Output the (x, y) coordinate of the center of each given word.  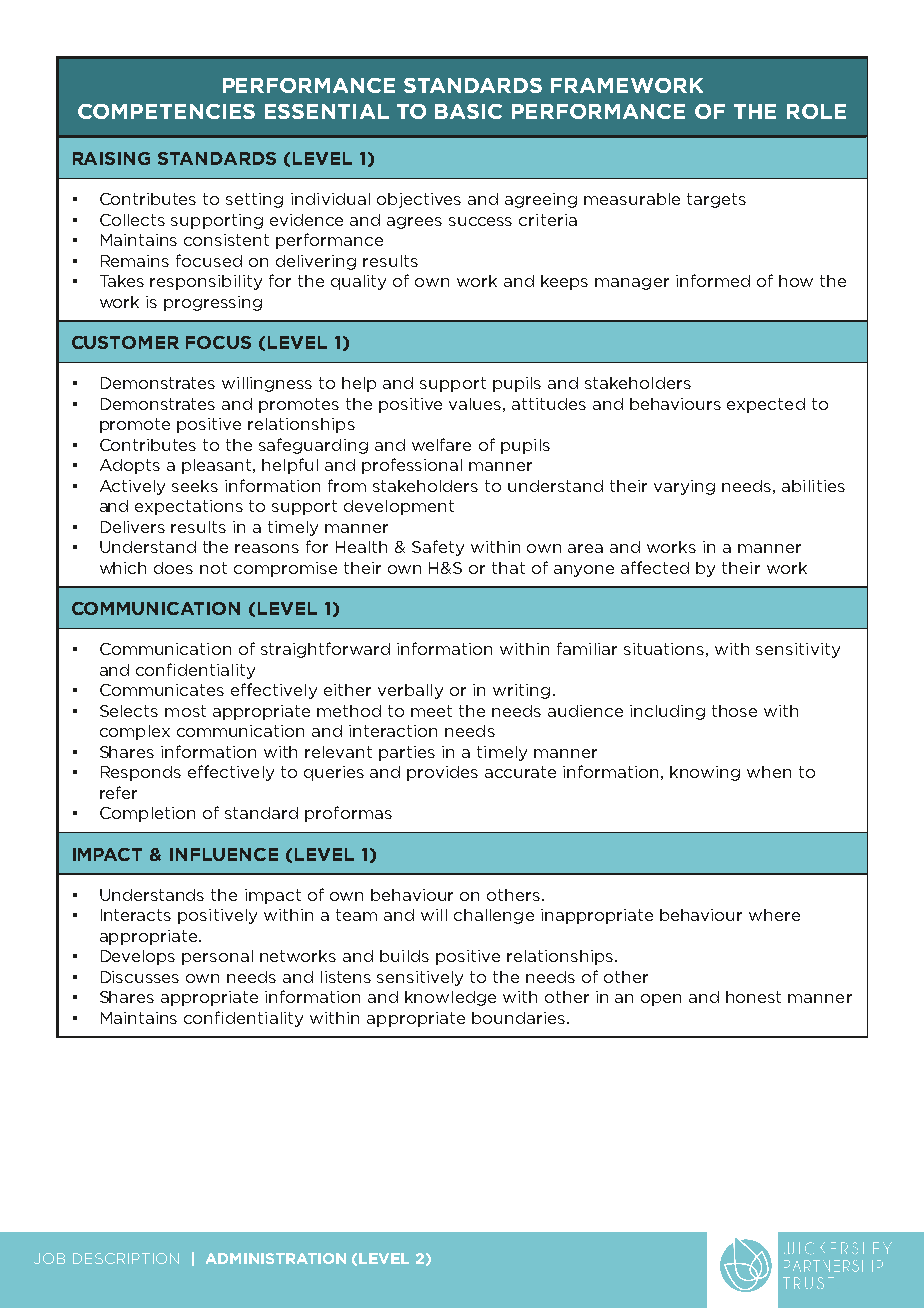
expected (766, 405)
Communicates (162, 690)
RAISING (111, 158)
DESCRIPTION (126, 1258)
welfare (441, 444)
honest (753, 997)
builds (404, 956)
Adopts (130, 466)
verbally (410, 691)
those (734, 711)
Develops (138, 957)
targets (716, 200)
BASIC (468, 111)
